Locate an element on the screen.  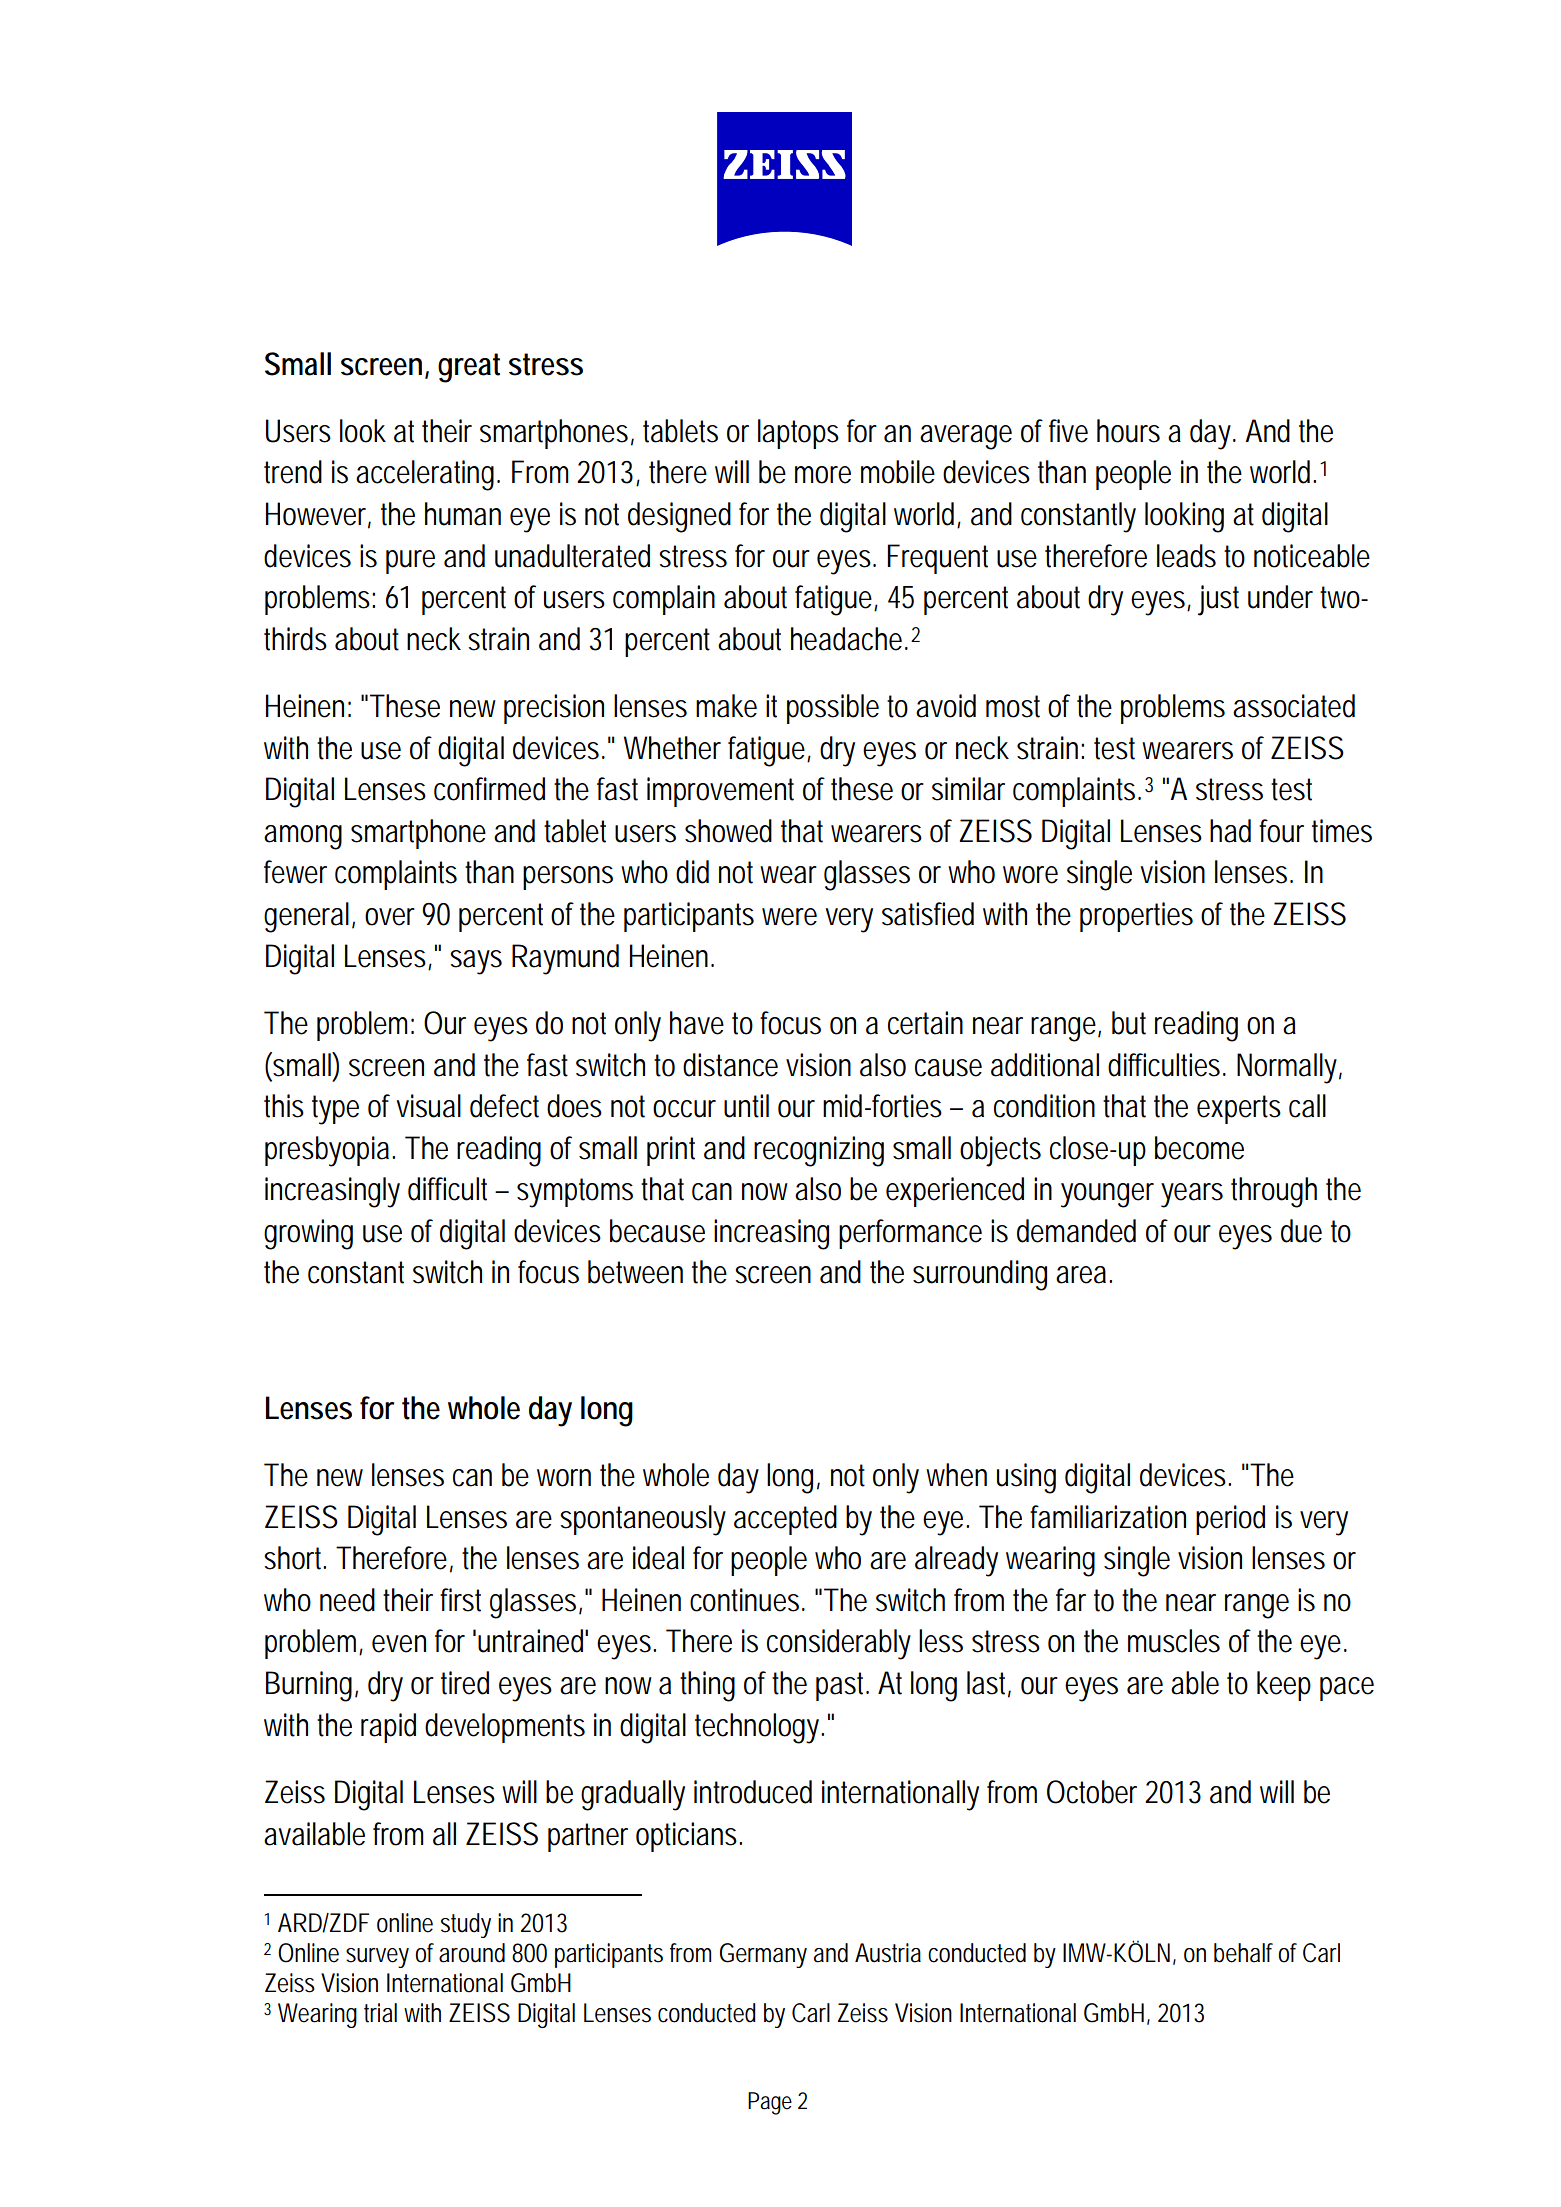
visual is located at coordinates (428, 1106).
